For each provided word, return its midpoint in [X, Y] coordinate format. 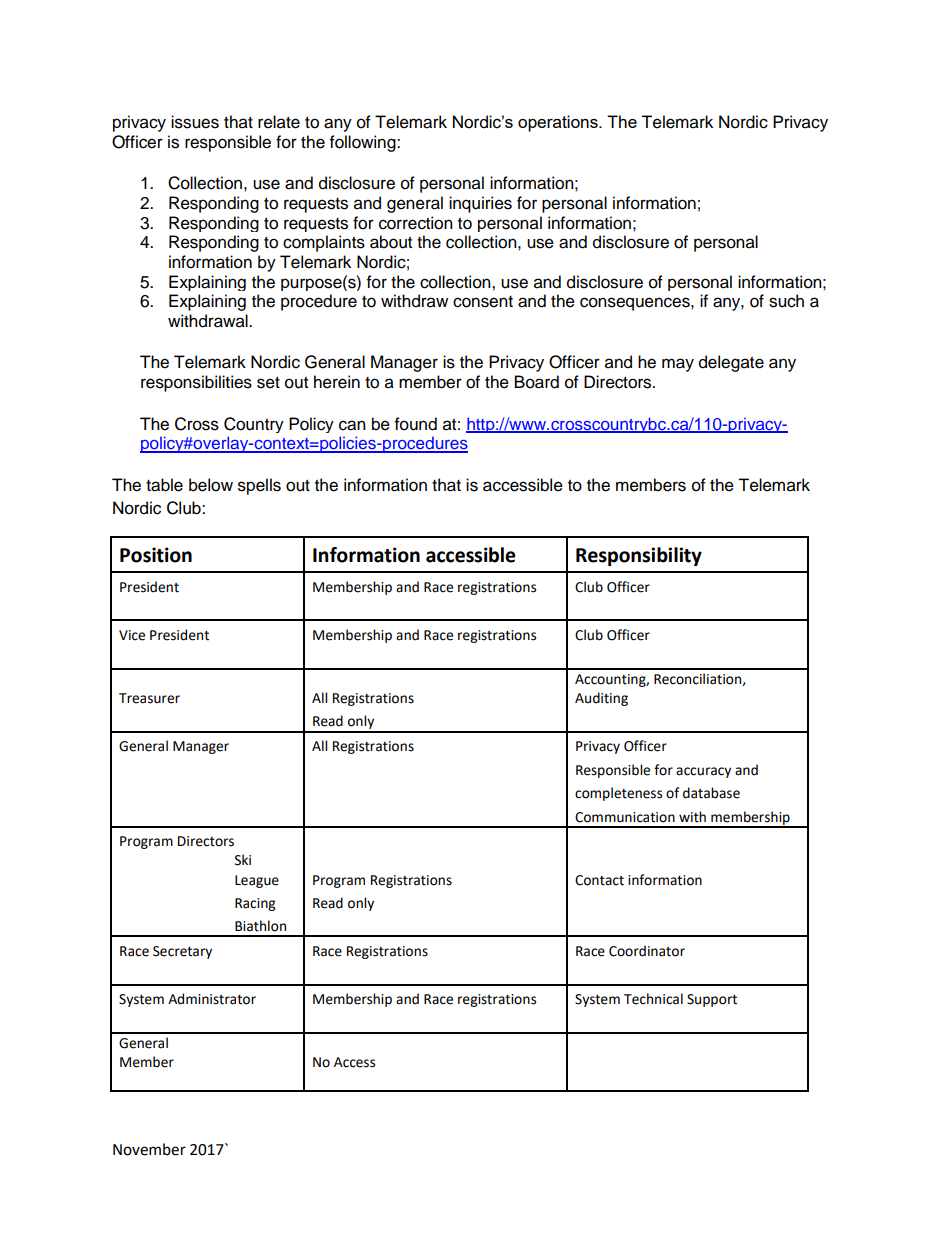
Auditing [601, 699]
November [149, 1149]
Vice [132, 635]
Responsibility [639, 556]
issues [195, 122]
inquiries [480, 204]
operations [559, 123]
